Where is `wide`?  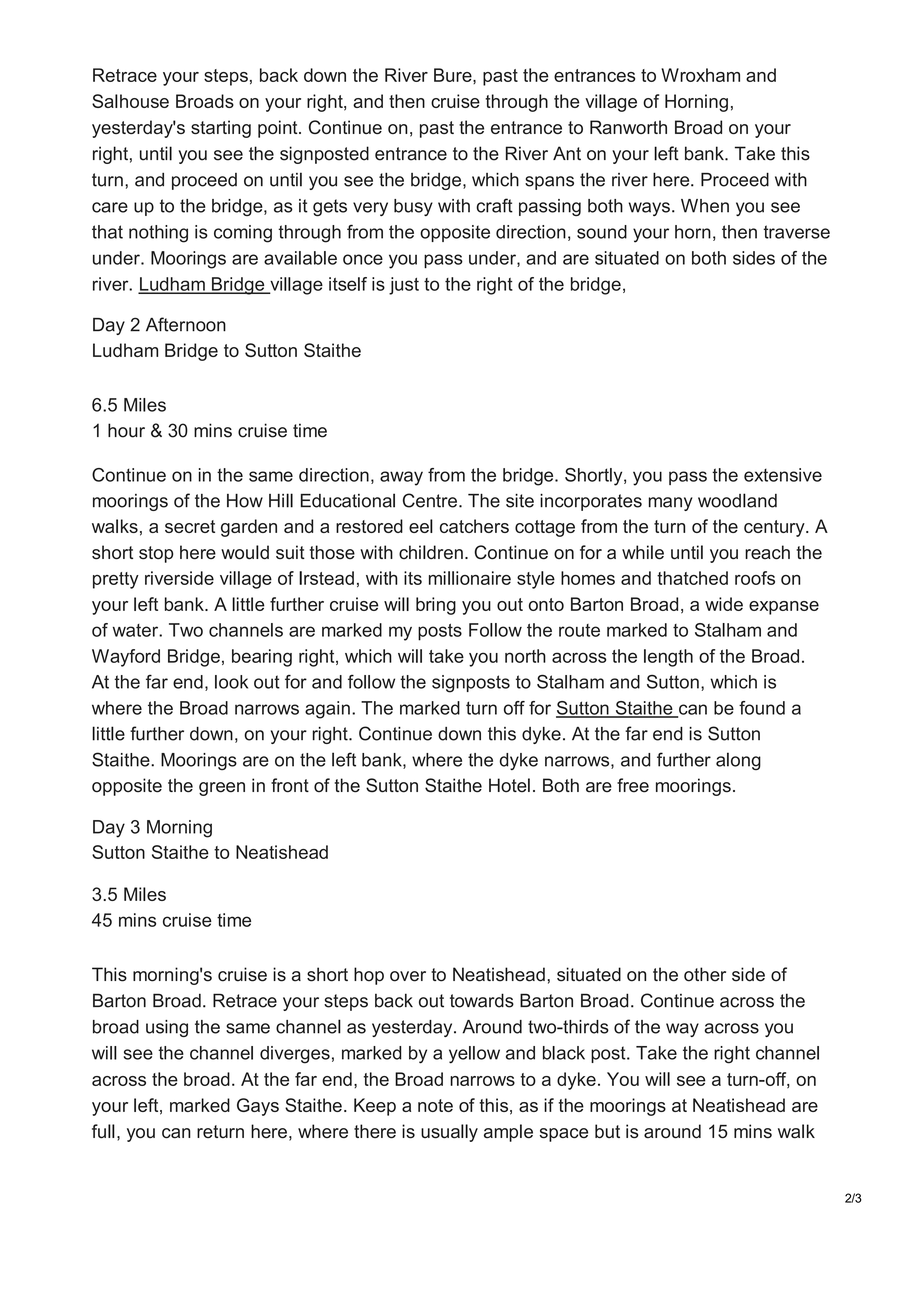
wide is located at coordinates (724, 604).
